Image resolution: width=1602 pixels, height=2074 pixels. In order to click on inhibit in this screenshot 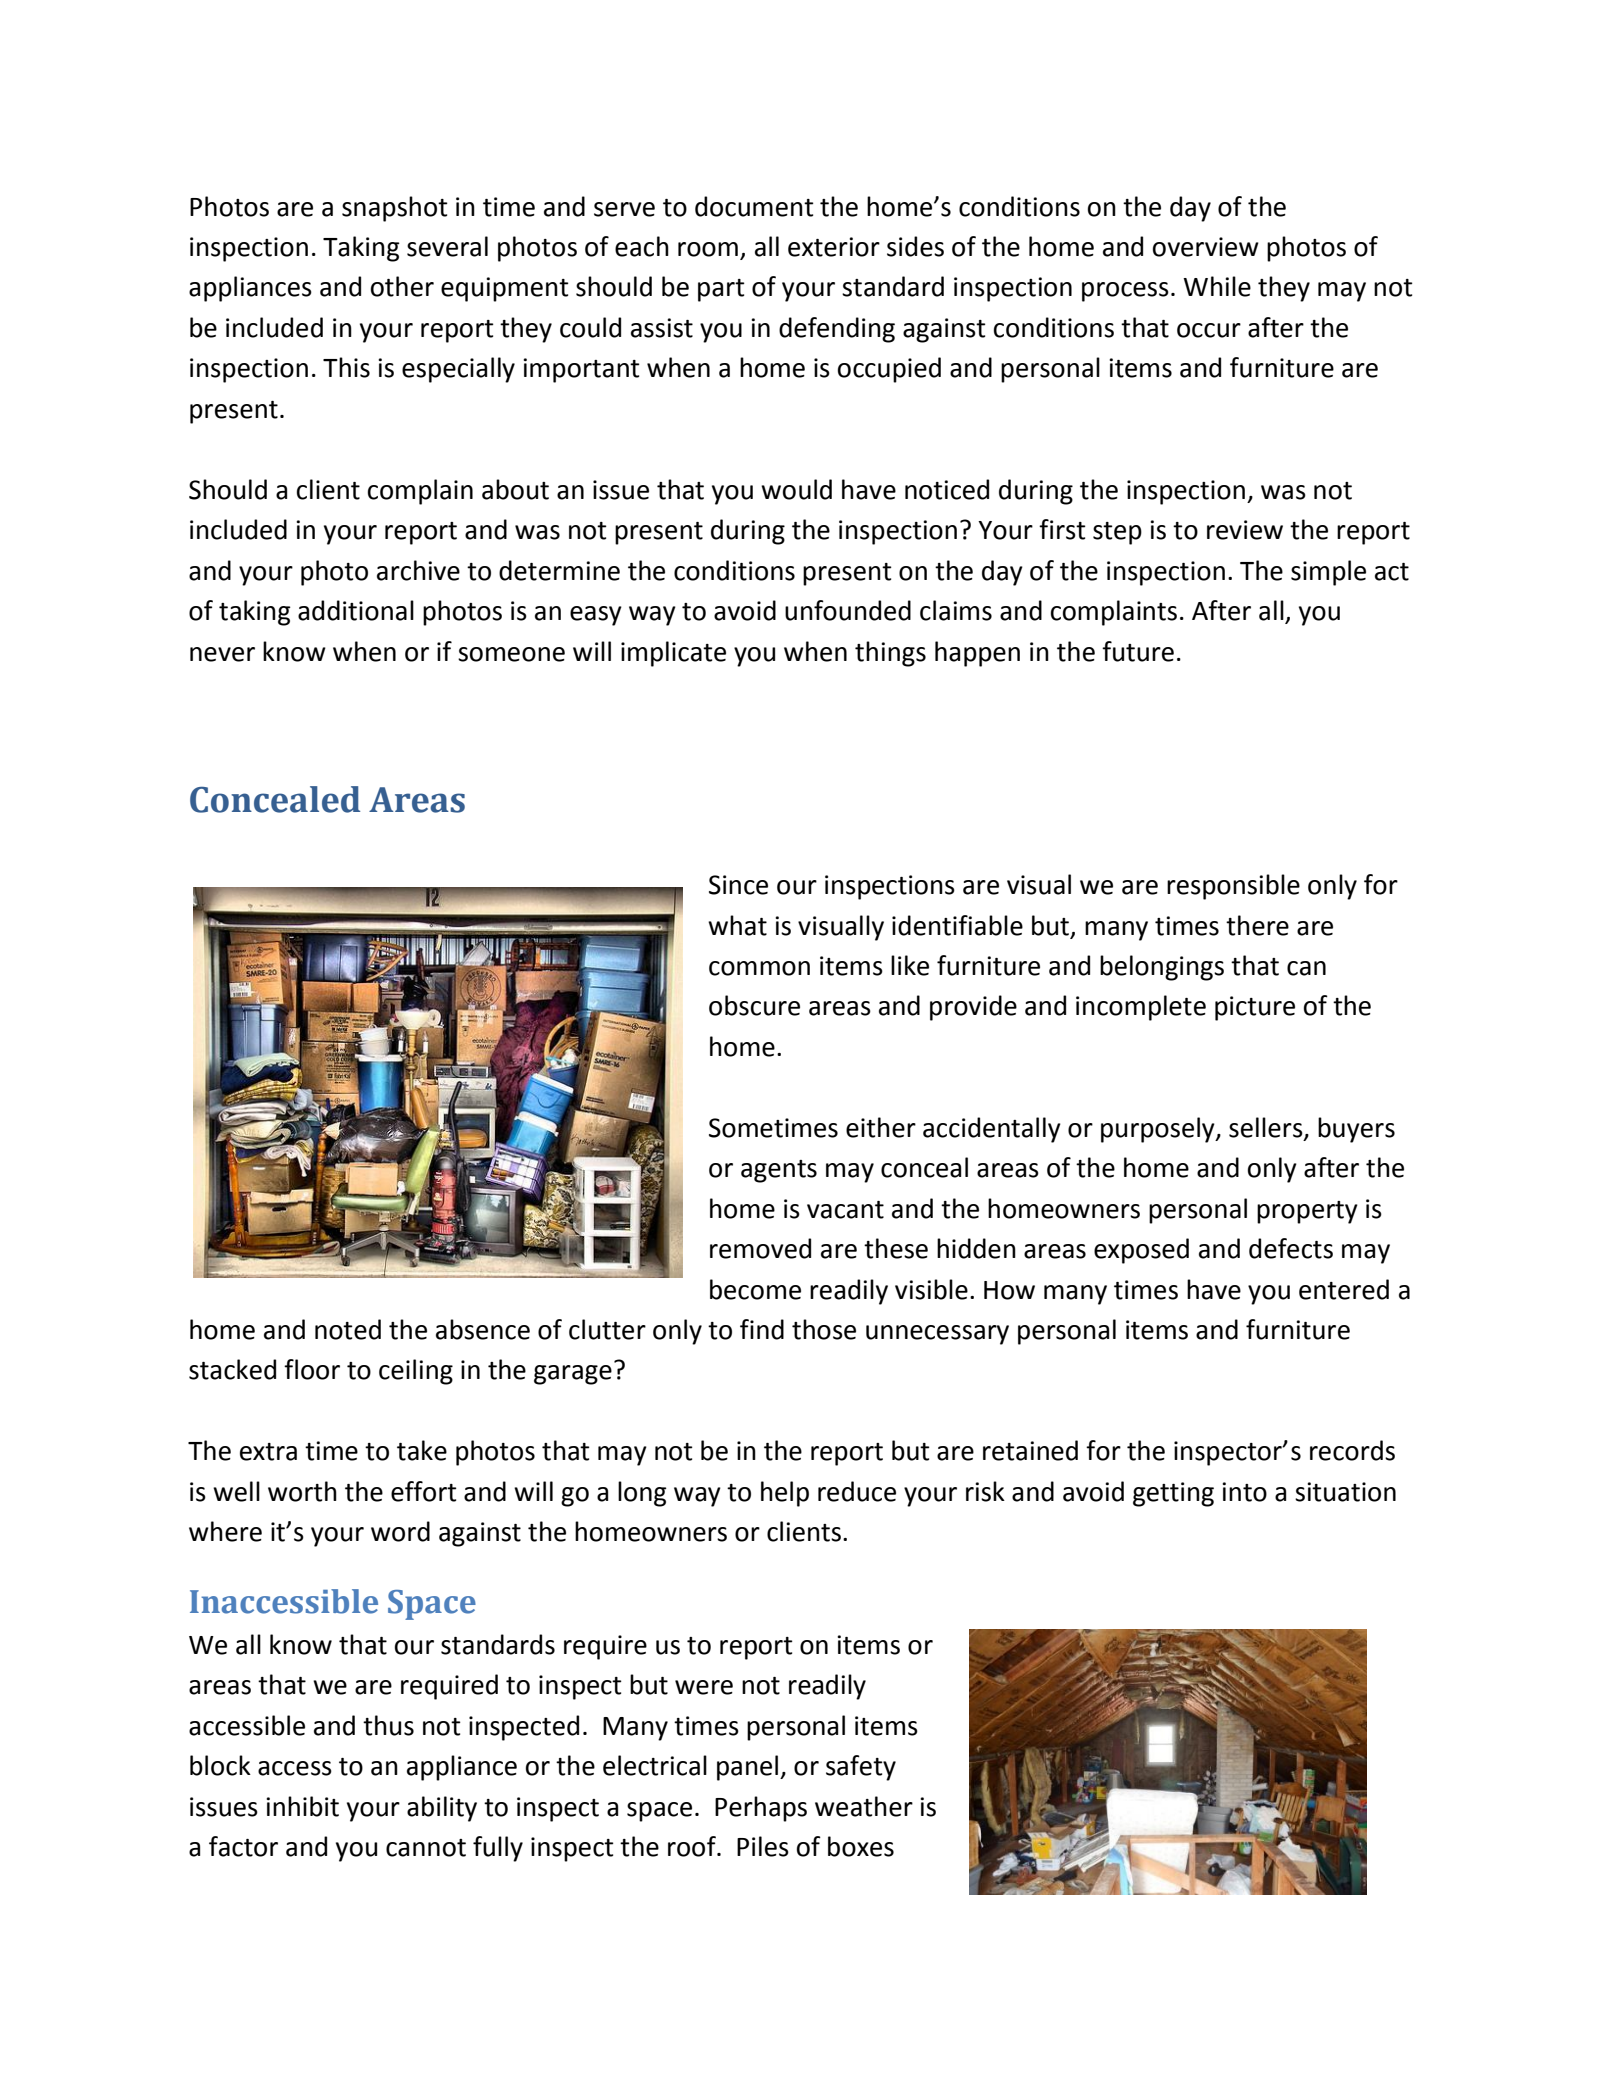, I will do `click(302, 1806)`.
